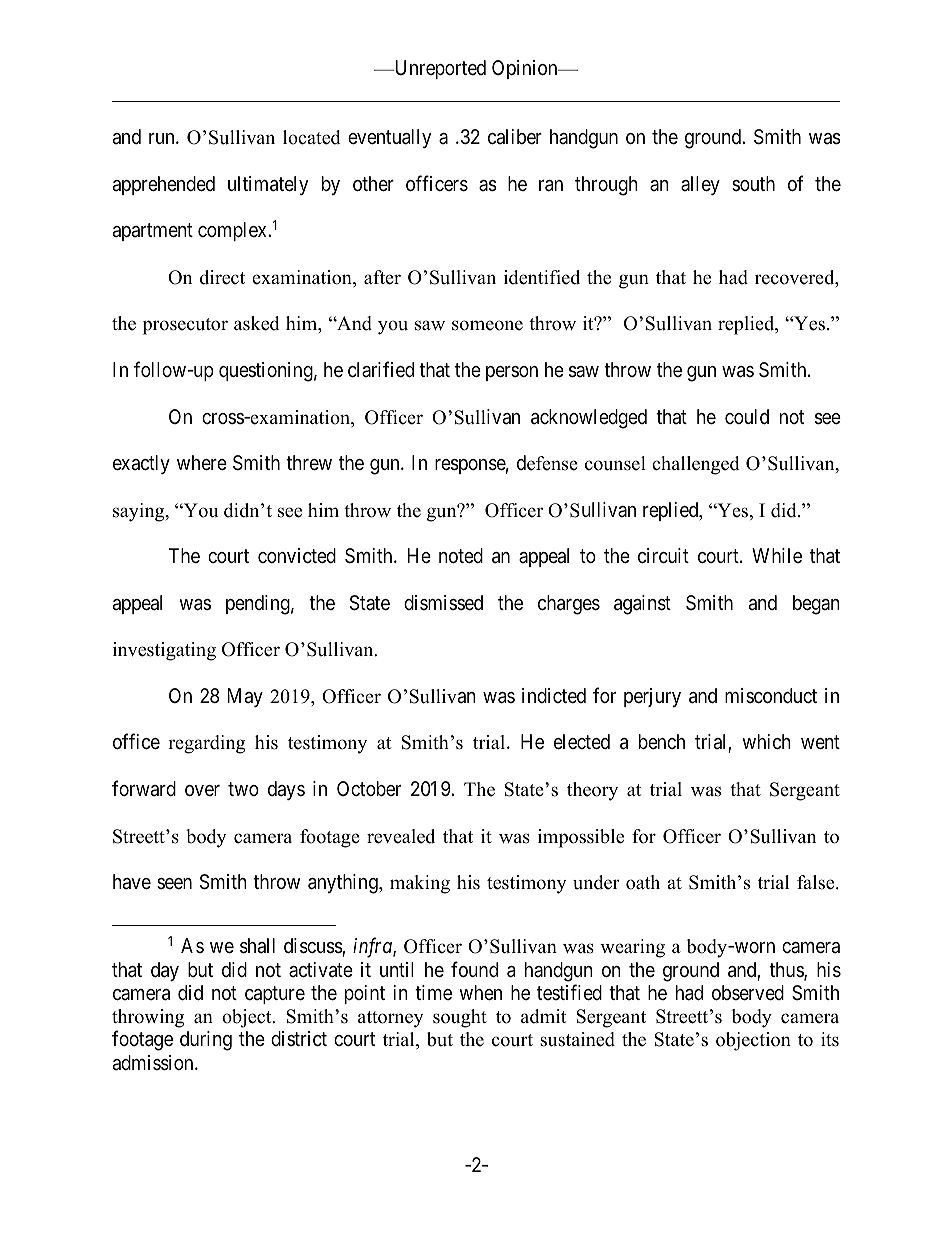 Image resolution: width=952 pixels, height=1233 pixels. Describe the element at coordinates (747, 416) in the document. I see `could` at that location.
